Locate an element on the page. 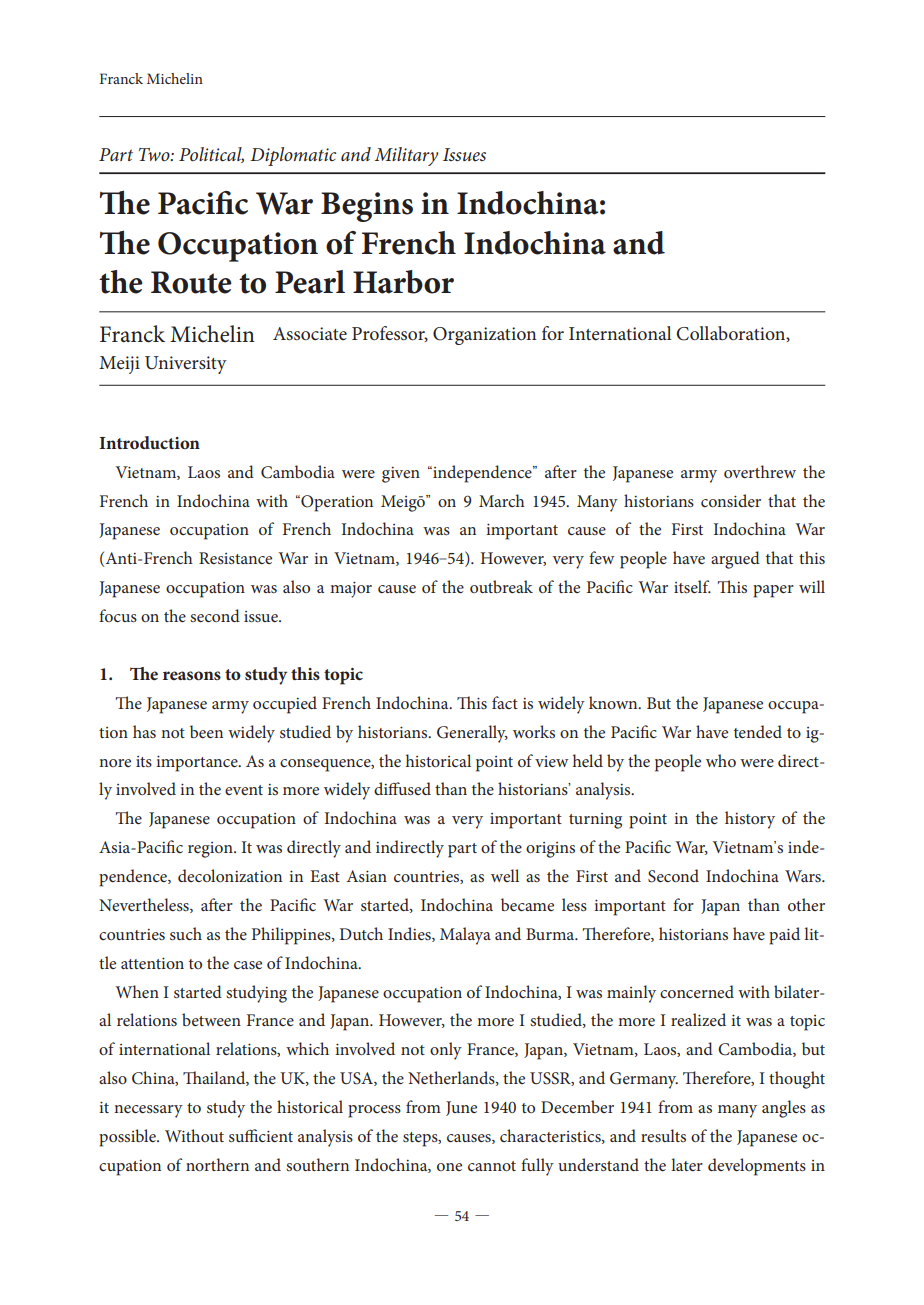  Harbor is located at coordinates (403, 282).
